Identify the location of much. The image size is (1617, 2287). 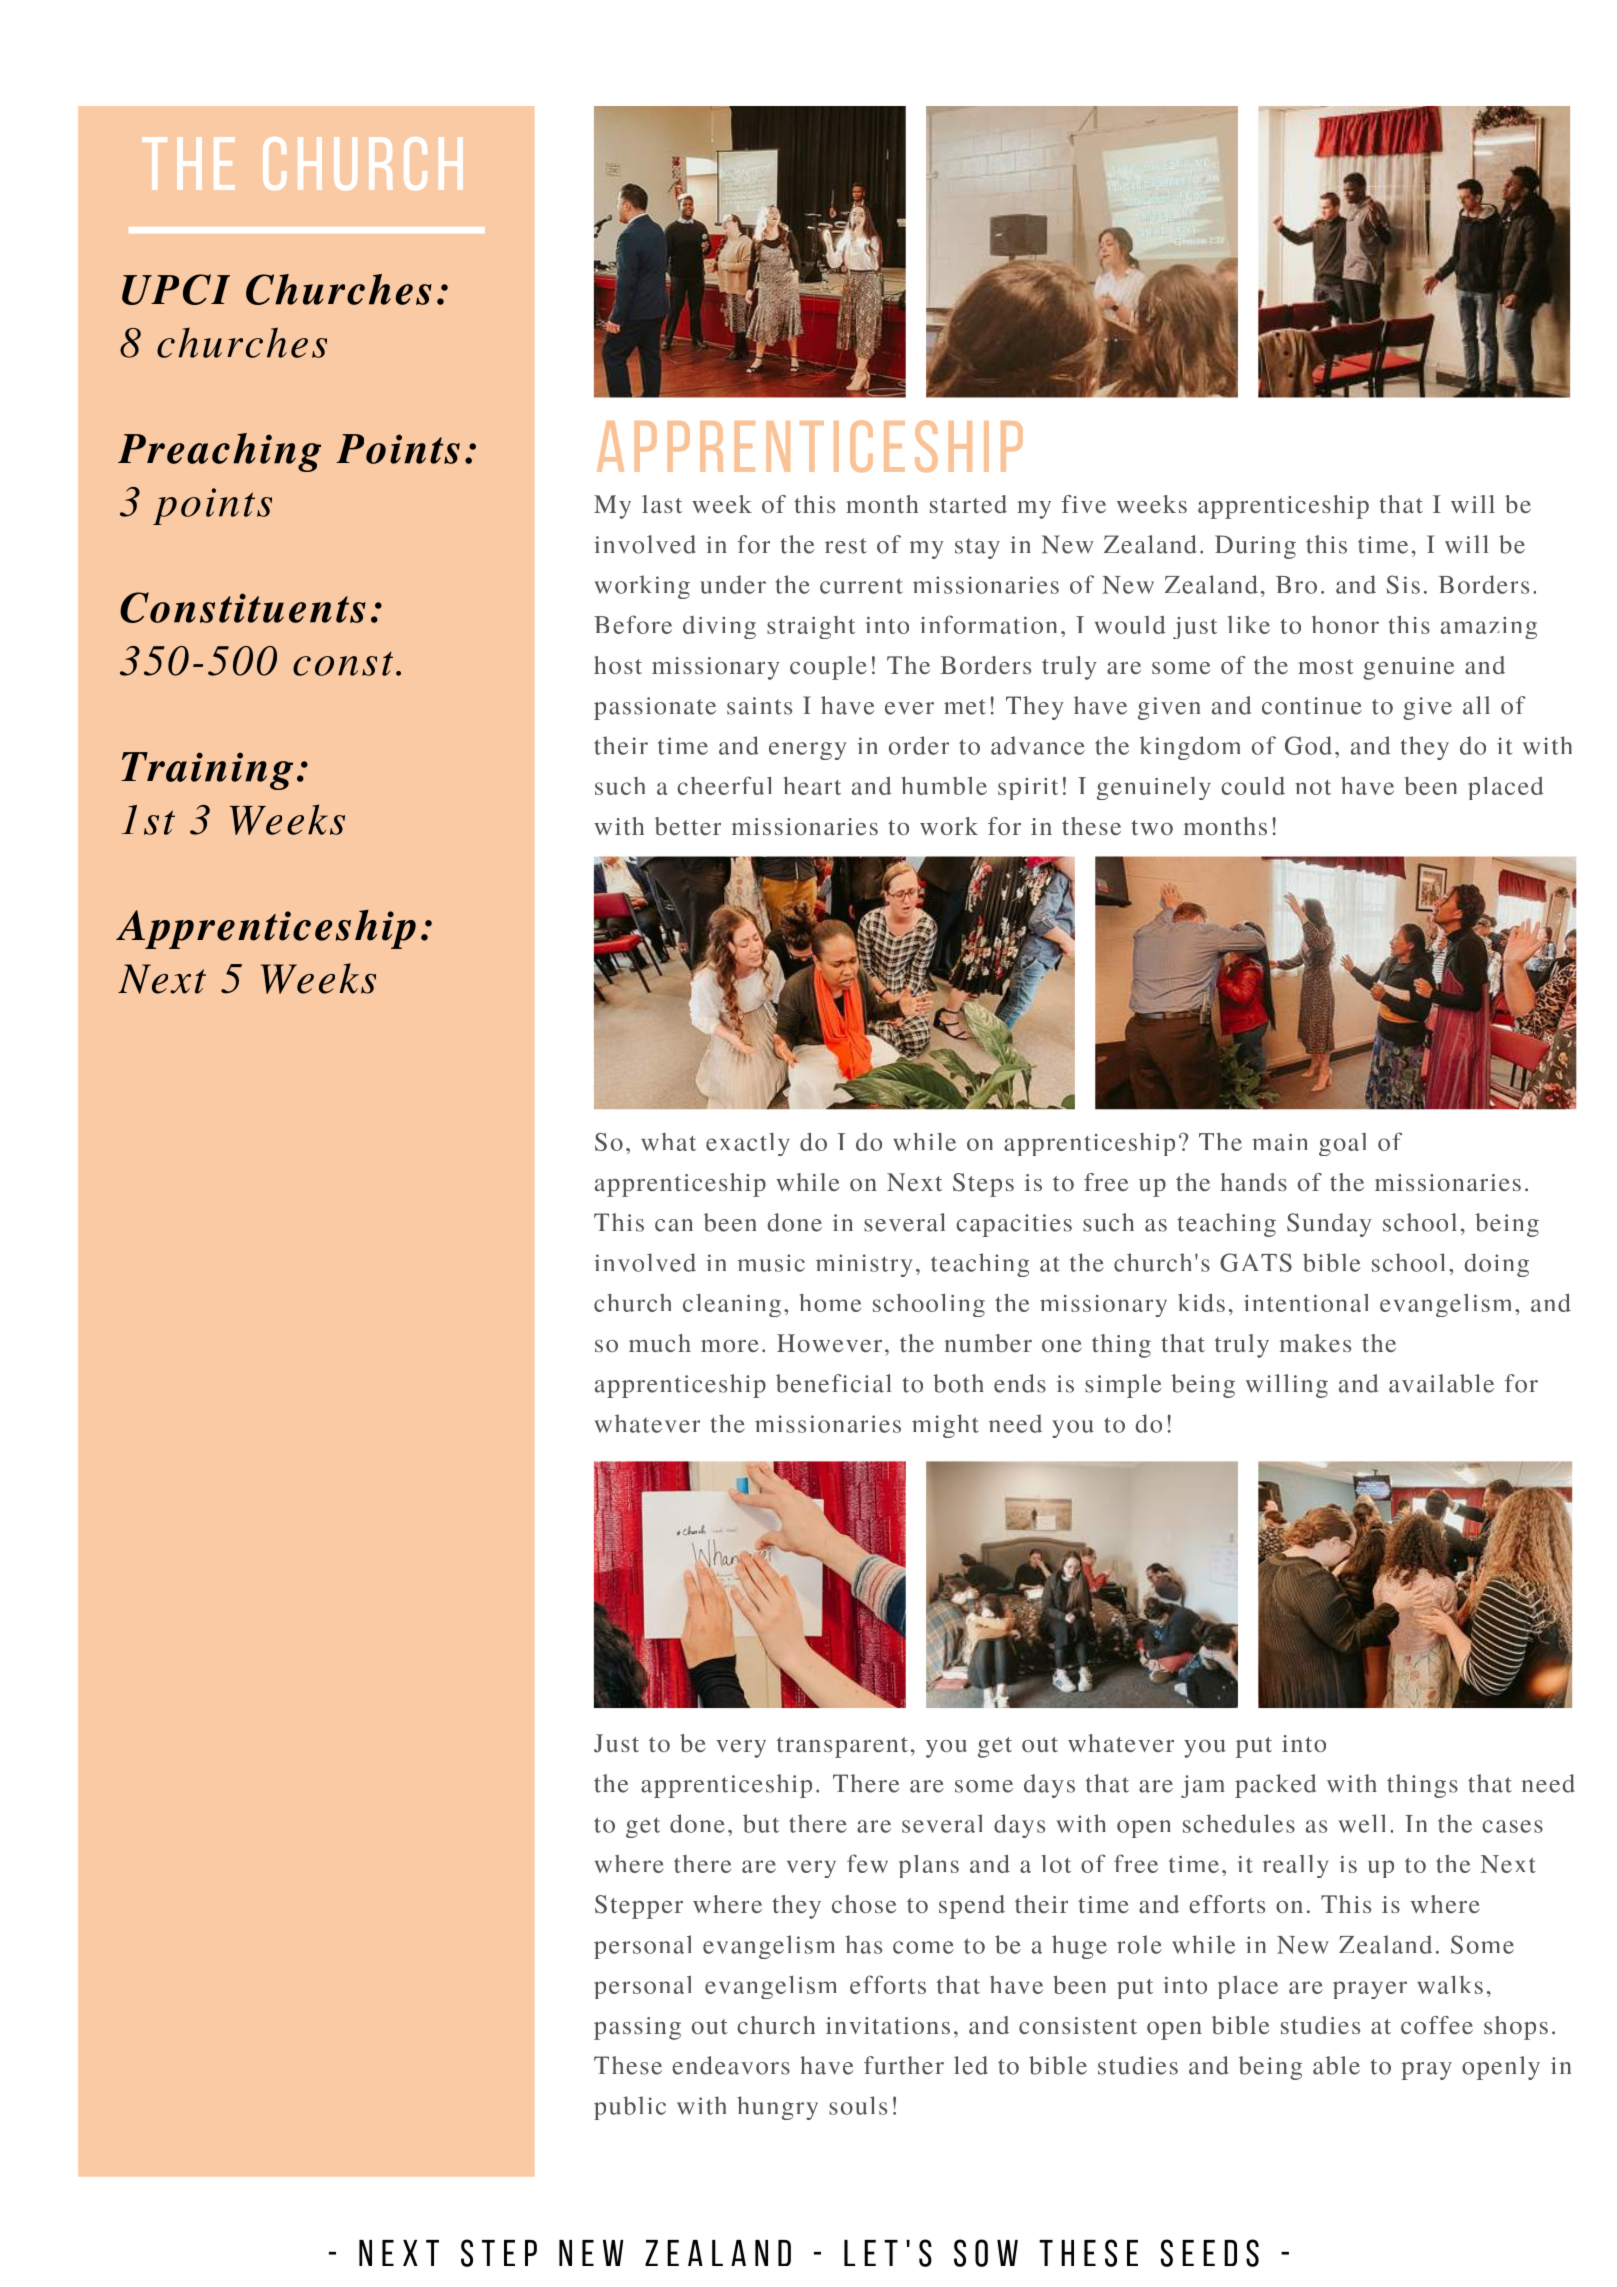
(660, 1343).
